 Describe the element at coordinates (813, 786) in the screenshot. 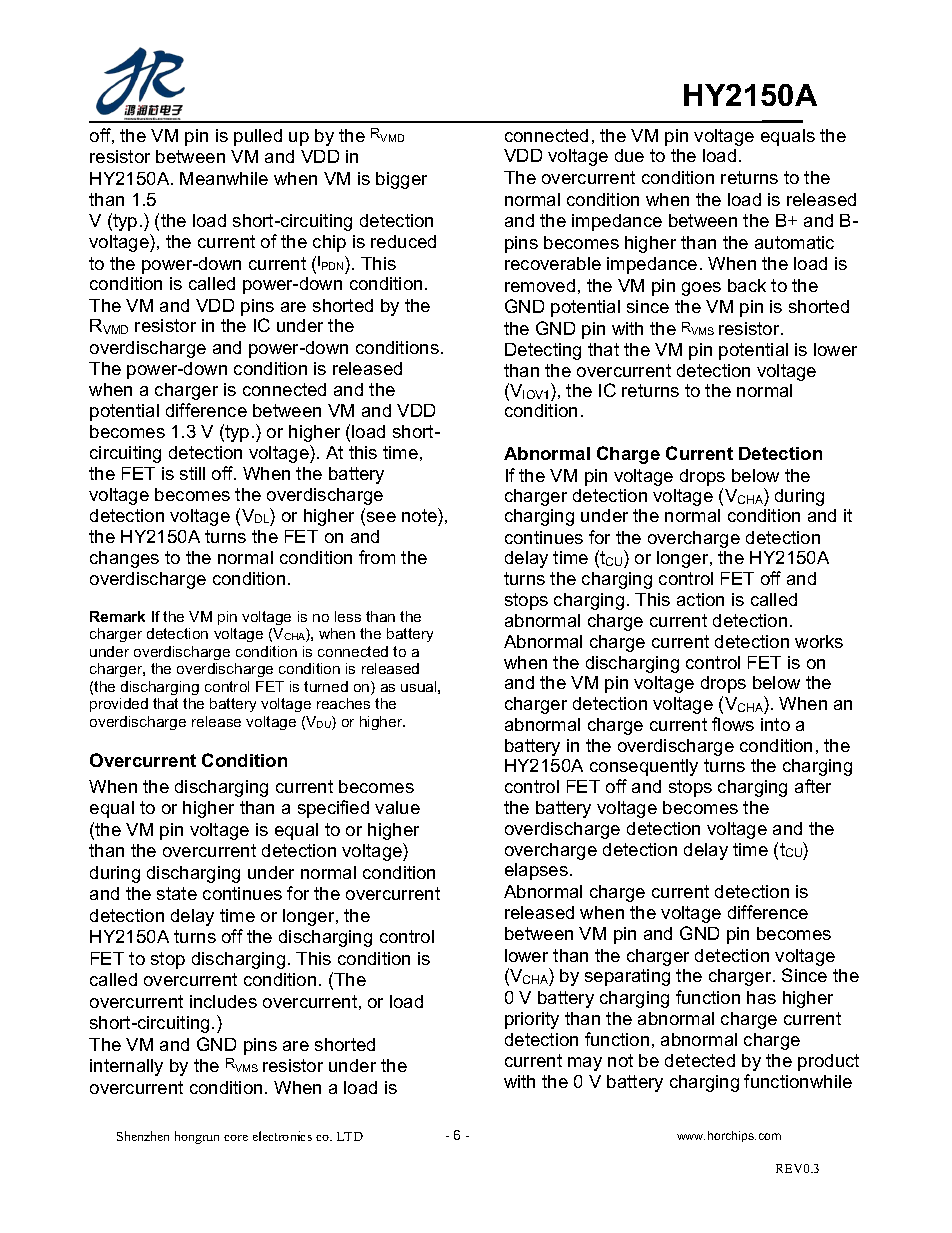

I see `after` at that location.
